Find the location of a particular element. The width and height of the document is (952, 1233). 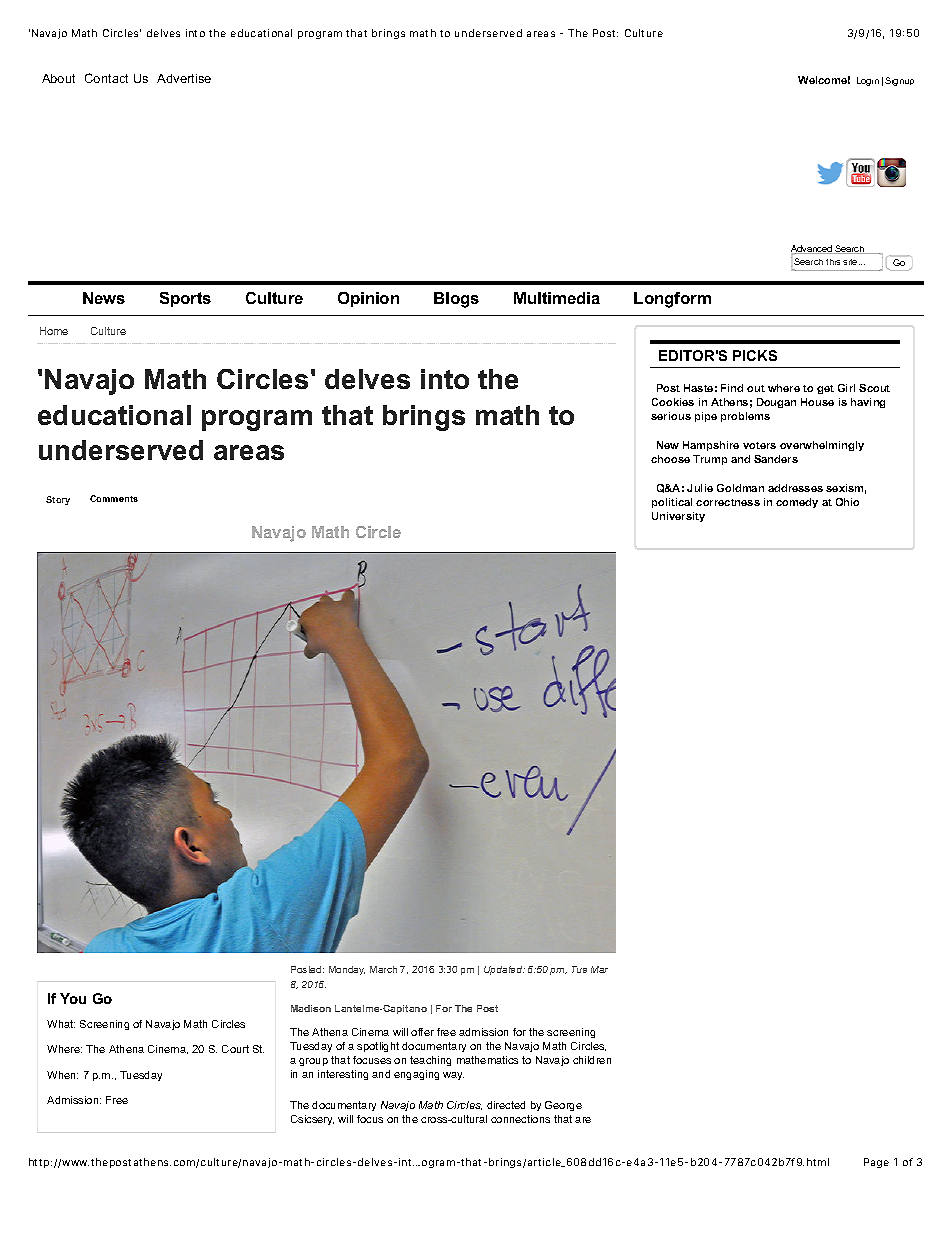

You is located at coordinates (73, 998).
